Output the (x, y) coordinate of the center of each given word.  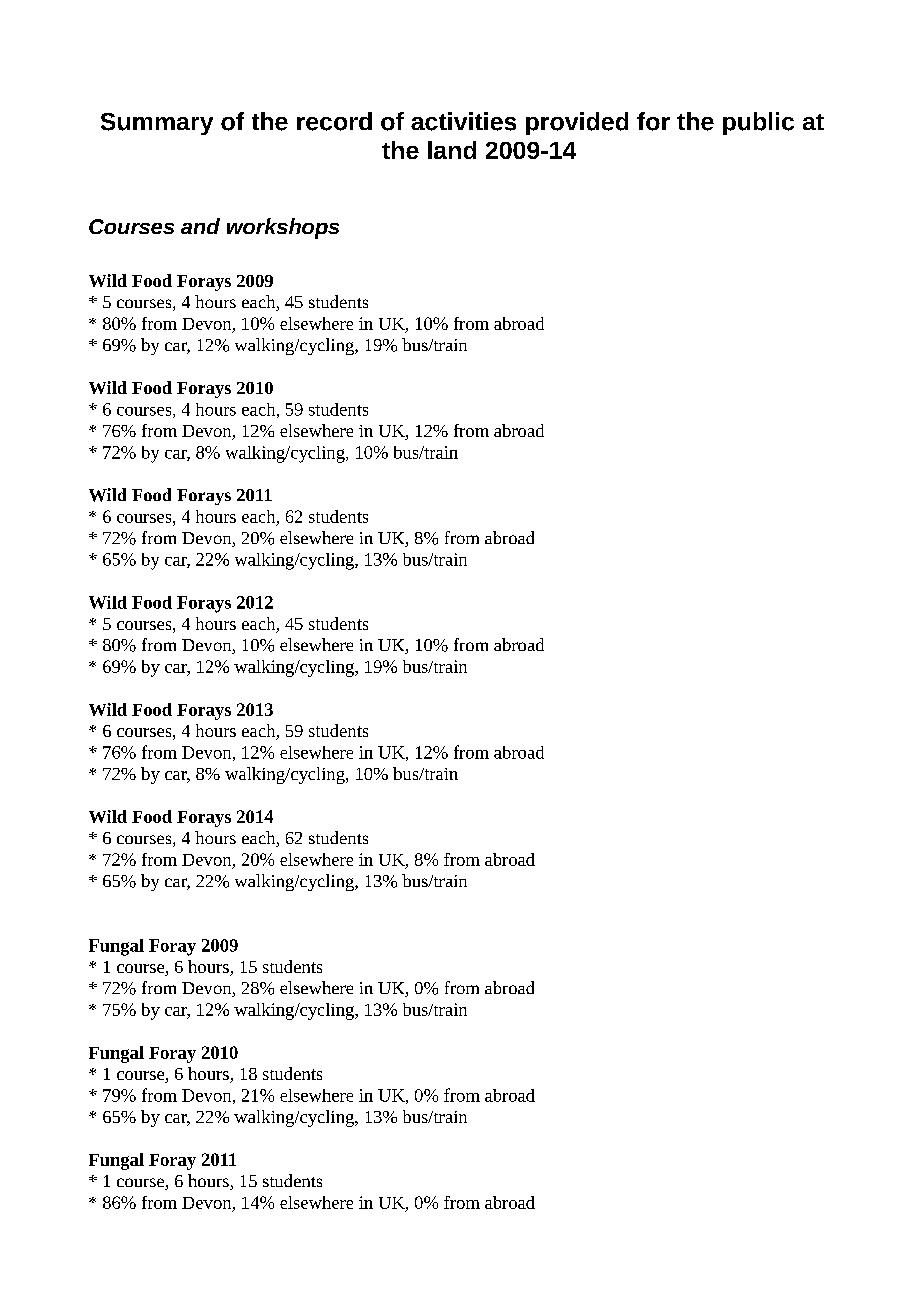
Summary (157, 124)
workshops (283, 228)
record (334, 121)
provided (577, 123)
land (452, 150)
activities (463, 121)
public (758, 123)
